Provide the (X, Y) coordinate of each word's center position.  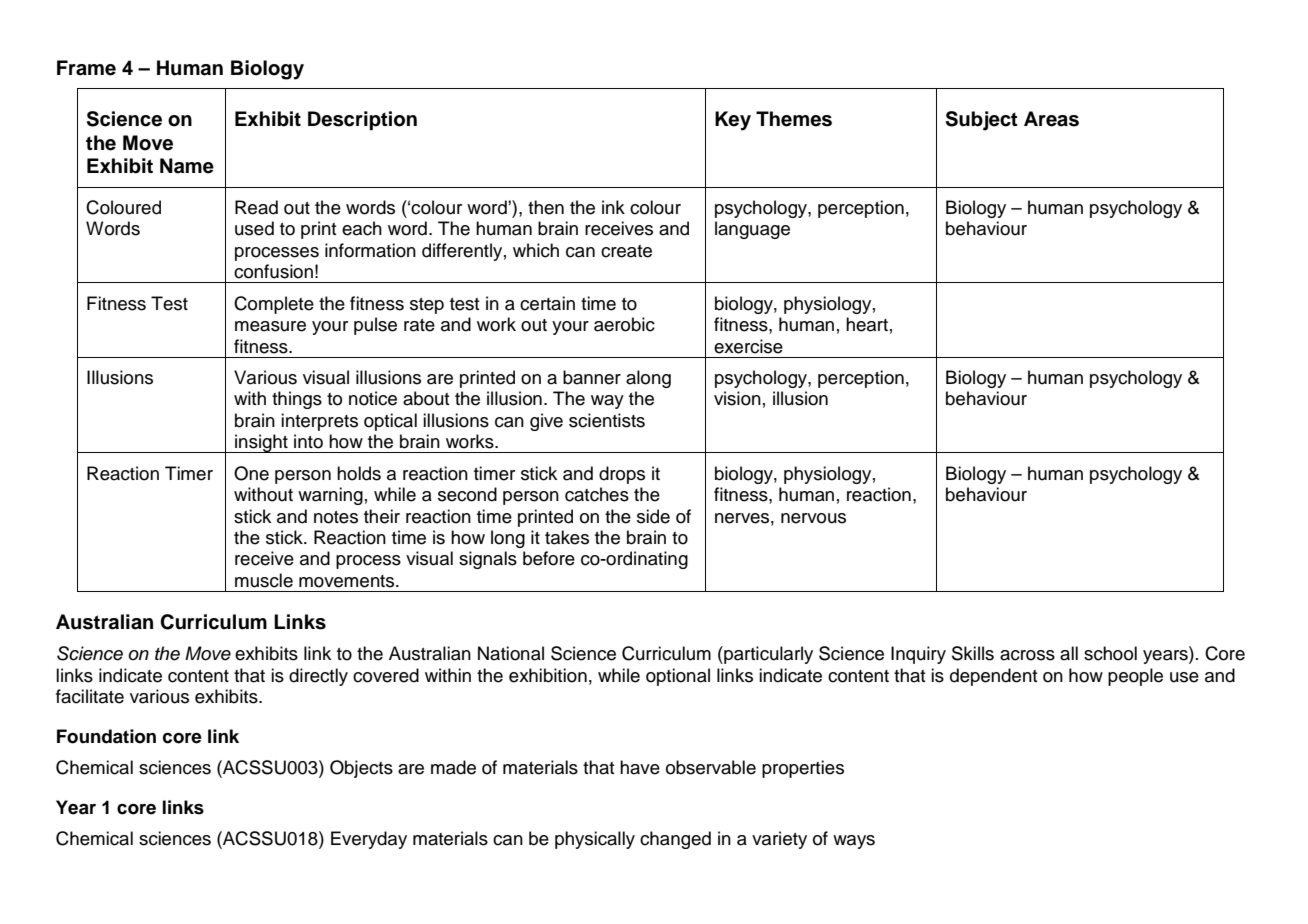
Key (733, 121)
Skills (973, 653)
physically (595, 840)
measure (270, 326)
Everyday (369, 840)
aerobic (624, 324)
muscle (264, 580)
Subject (982, 121)
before (549, 558)
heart (867, 324)
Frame (86, 68)
